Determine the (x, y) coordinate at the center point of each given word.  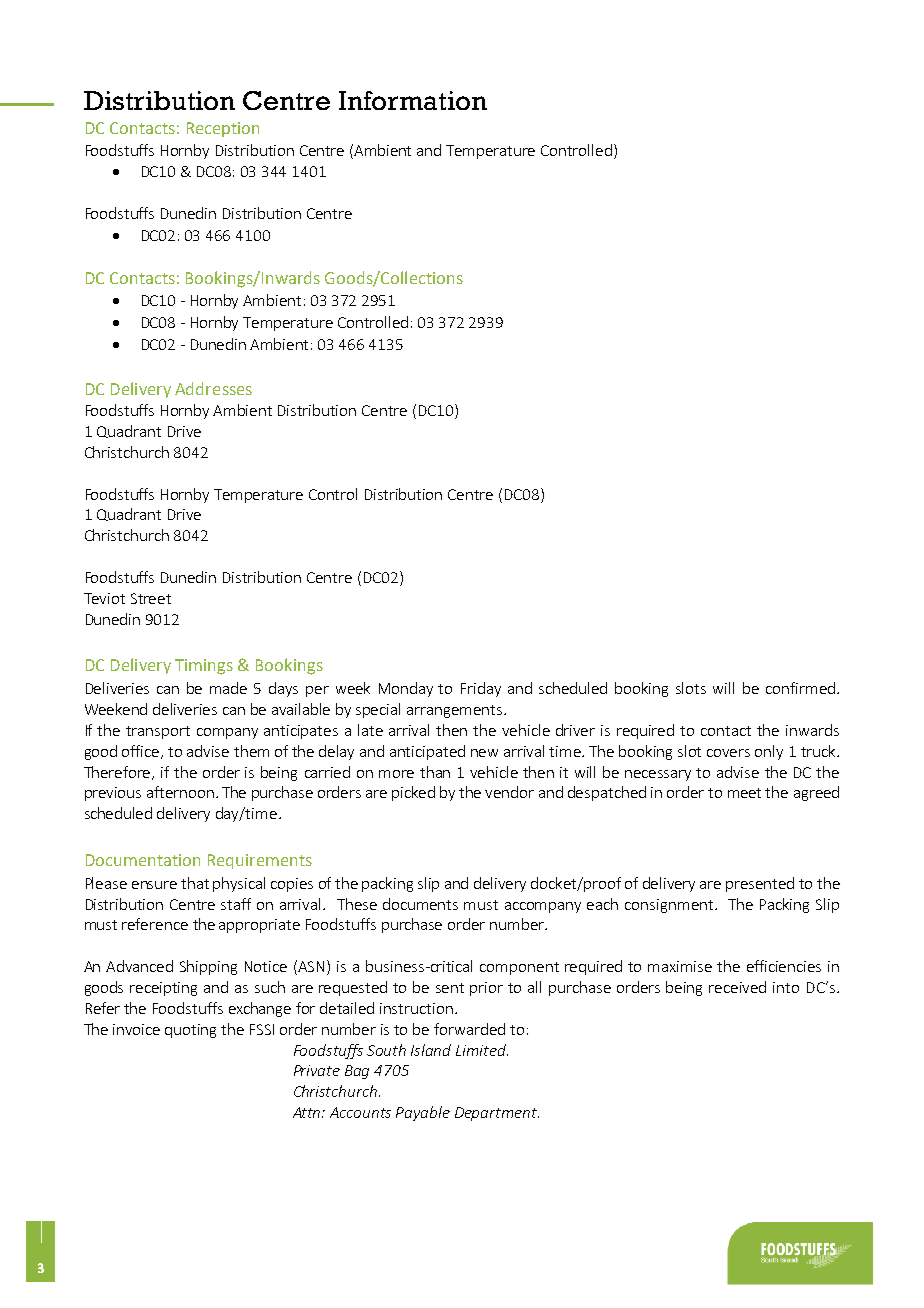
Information (413, 100)
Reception (223, 129)
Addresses (213, 388)
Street (151, 598)
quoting (190, 1031)
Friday (481, 689)
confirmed (800, 688)
